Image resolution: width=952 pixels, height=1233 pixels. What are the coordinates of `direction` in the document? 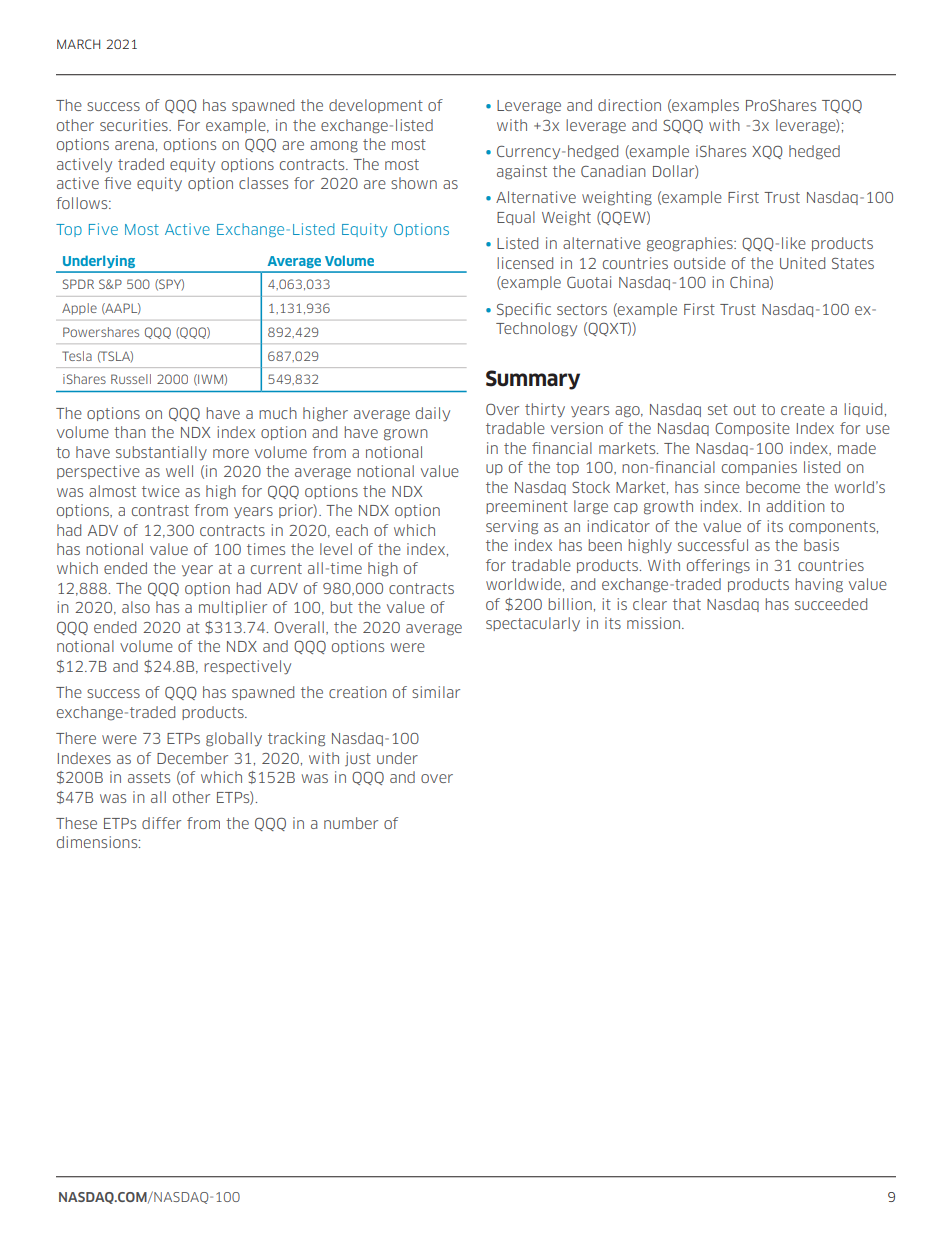 It's located at (629, 105).
